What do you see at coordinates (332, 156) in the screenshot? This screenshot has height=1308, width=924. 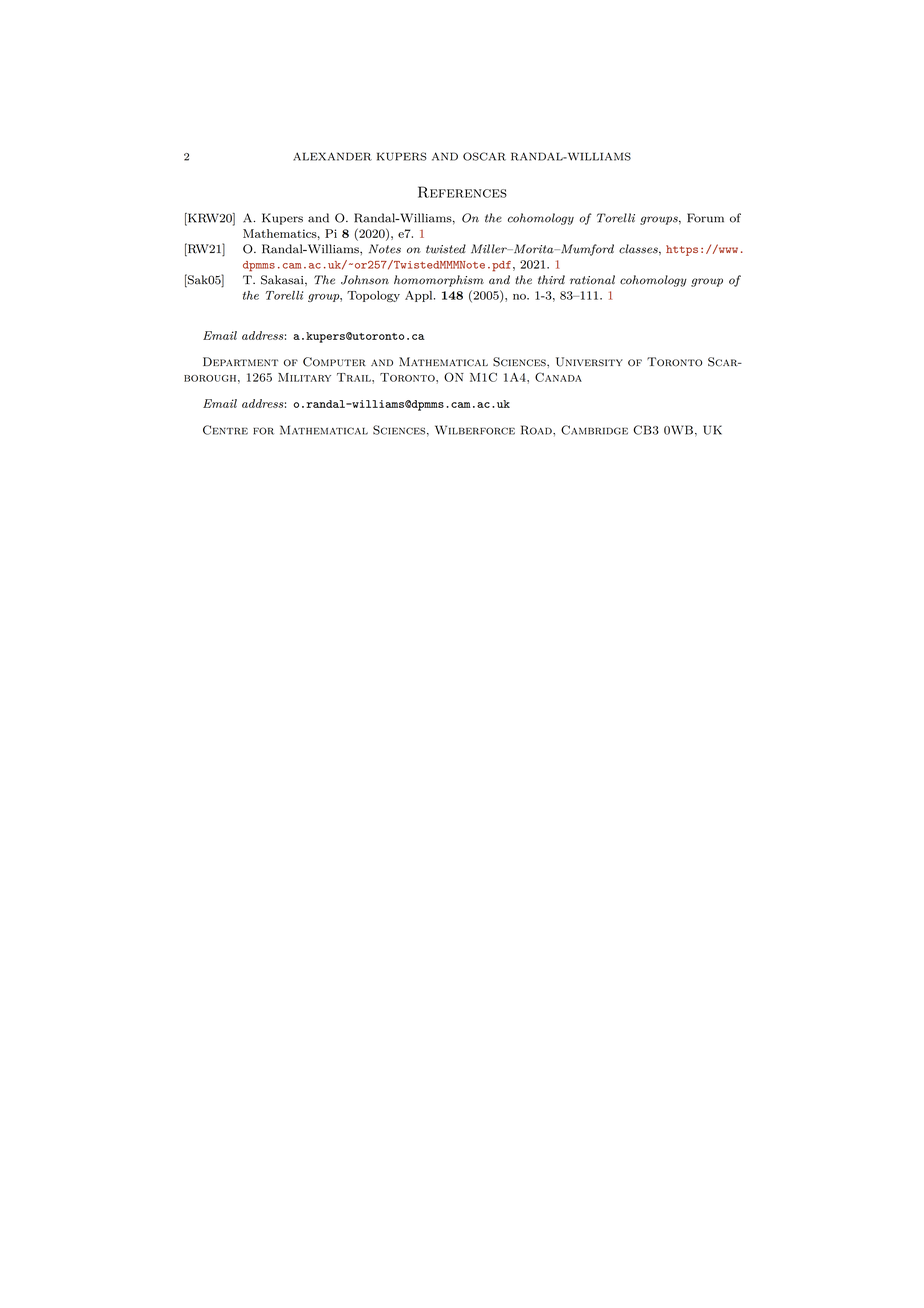 I see `ALEXANDER` at bounding box center [332, 156].
